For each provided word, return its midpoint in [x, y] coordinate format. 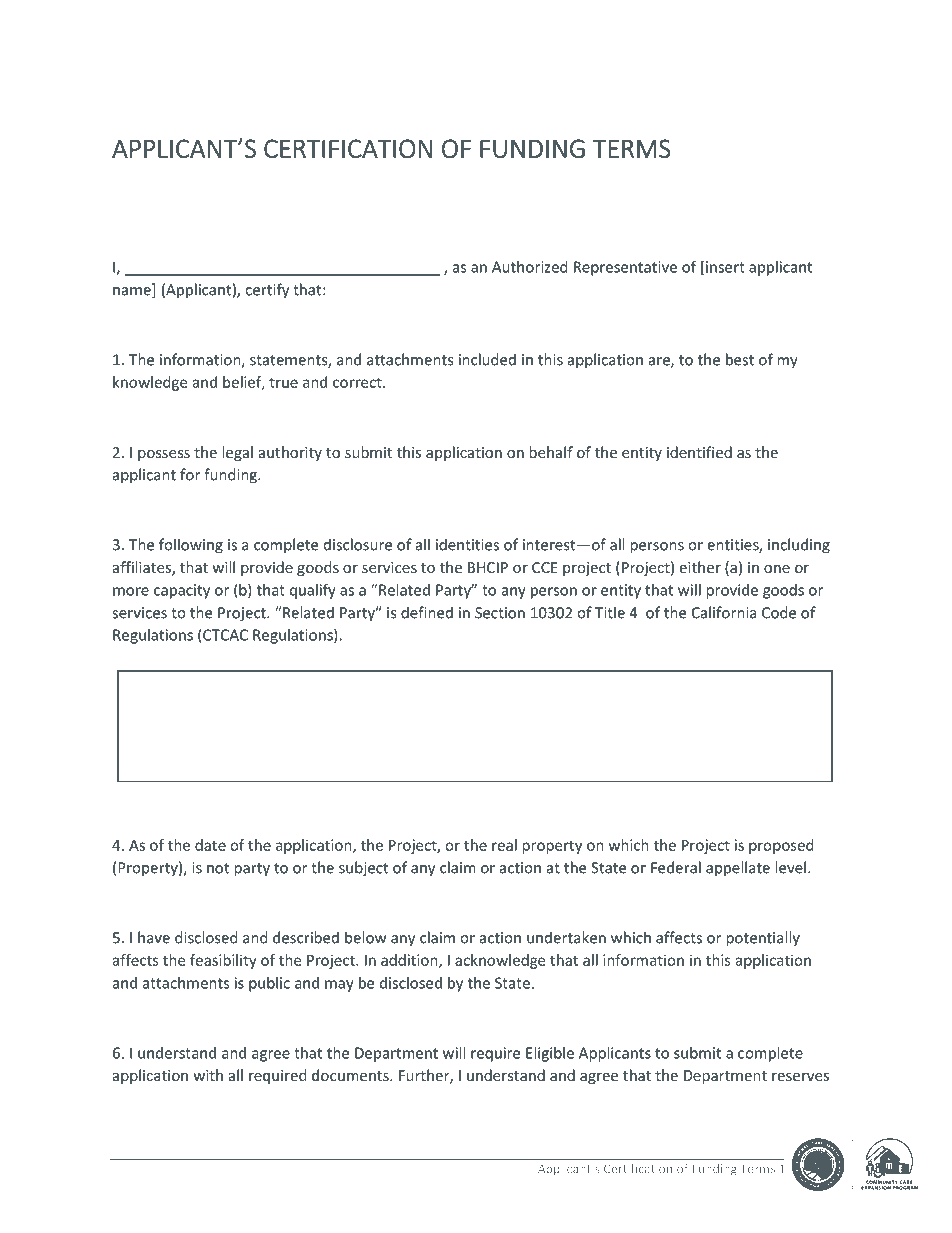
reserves [800, 1077]
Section [500, 613]
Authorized [530, 267]
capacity [182, 591]
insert [725, 267]
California [724, 612]
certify [267, 291]
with [208, 1075]
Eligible [550, 1054]
